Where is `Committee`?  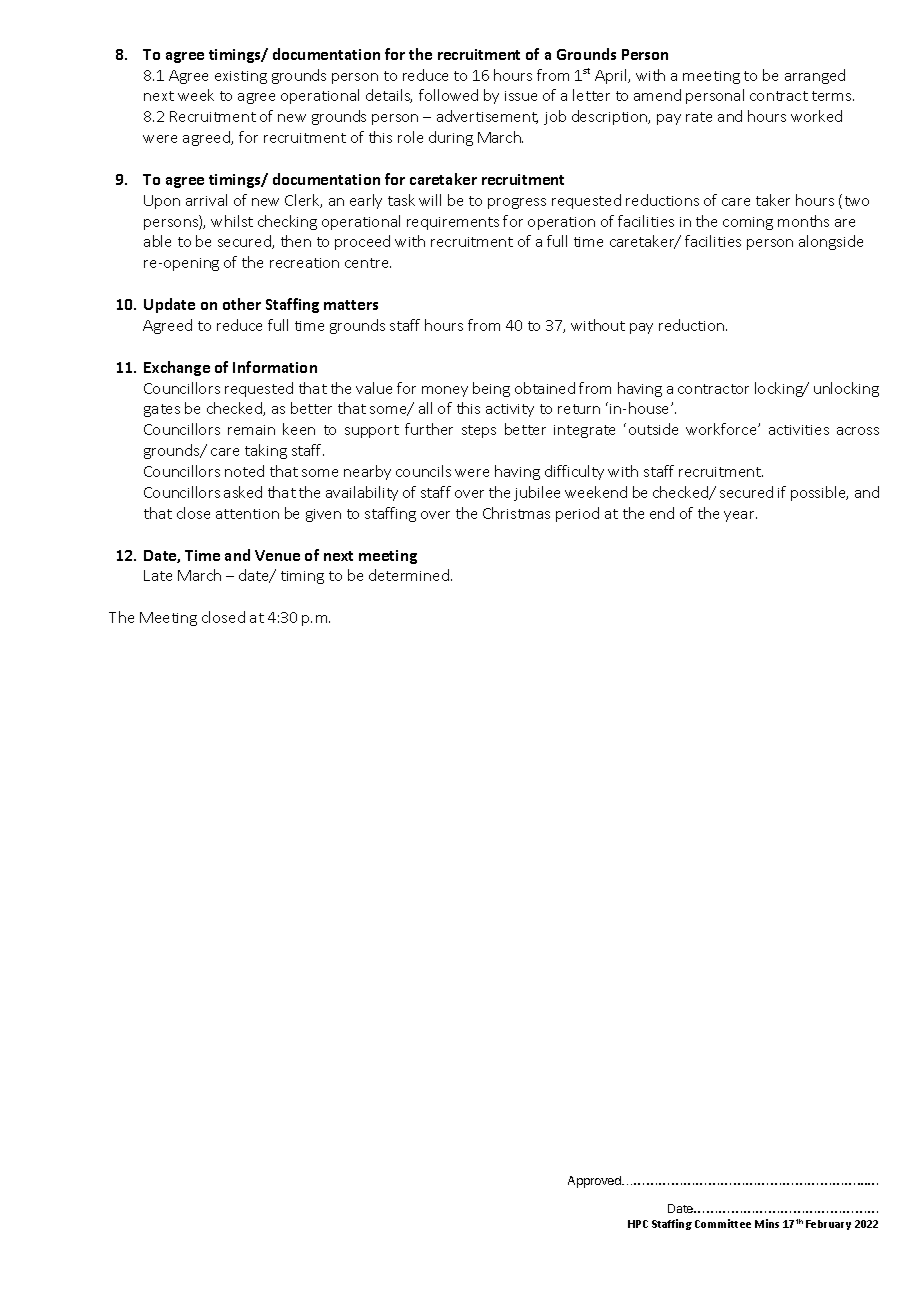
Committee is located at coordinates (723, 1223).
